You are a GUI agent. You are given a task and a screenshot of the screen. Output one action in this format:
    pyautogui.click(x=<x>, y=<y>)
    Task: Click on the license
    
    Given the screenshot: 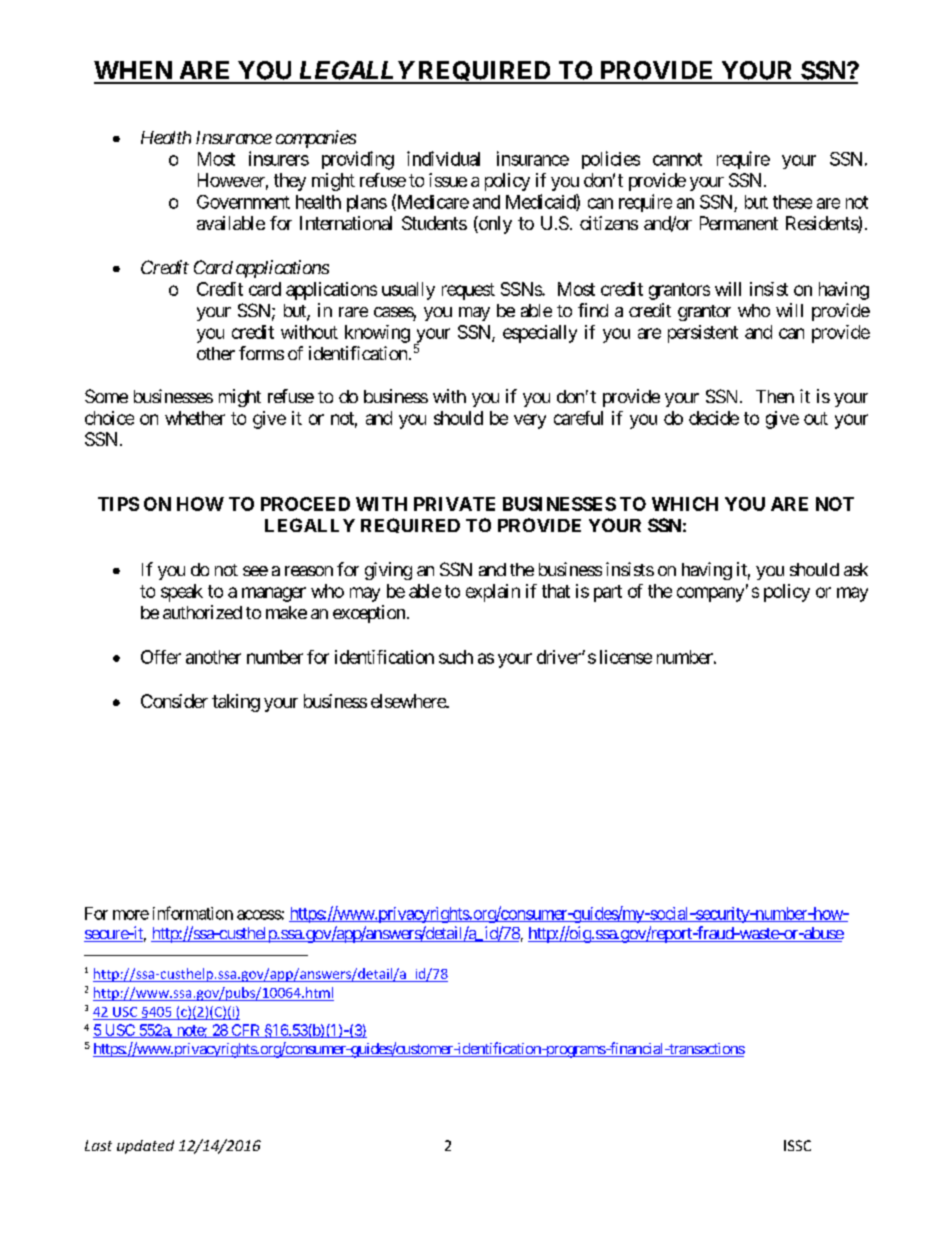 What is the action you would take?
    pyautogui.click(x=626, y=657)
